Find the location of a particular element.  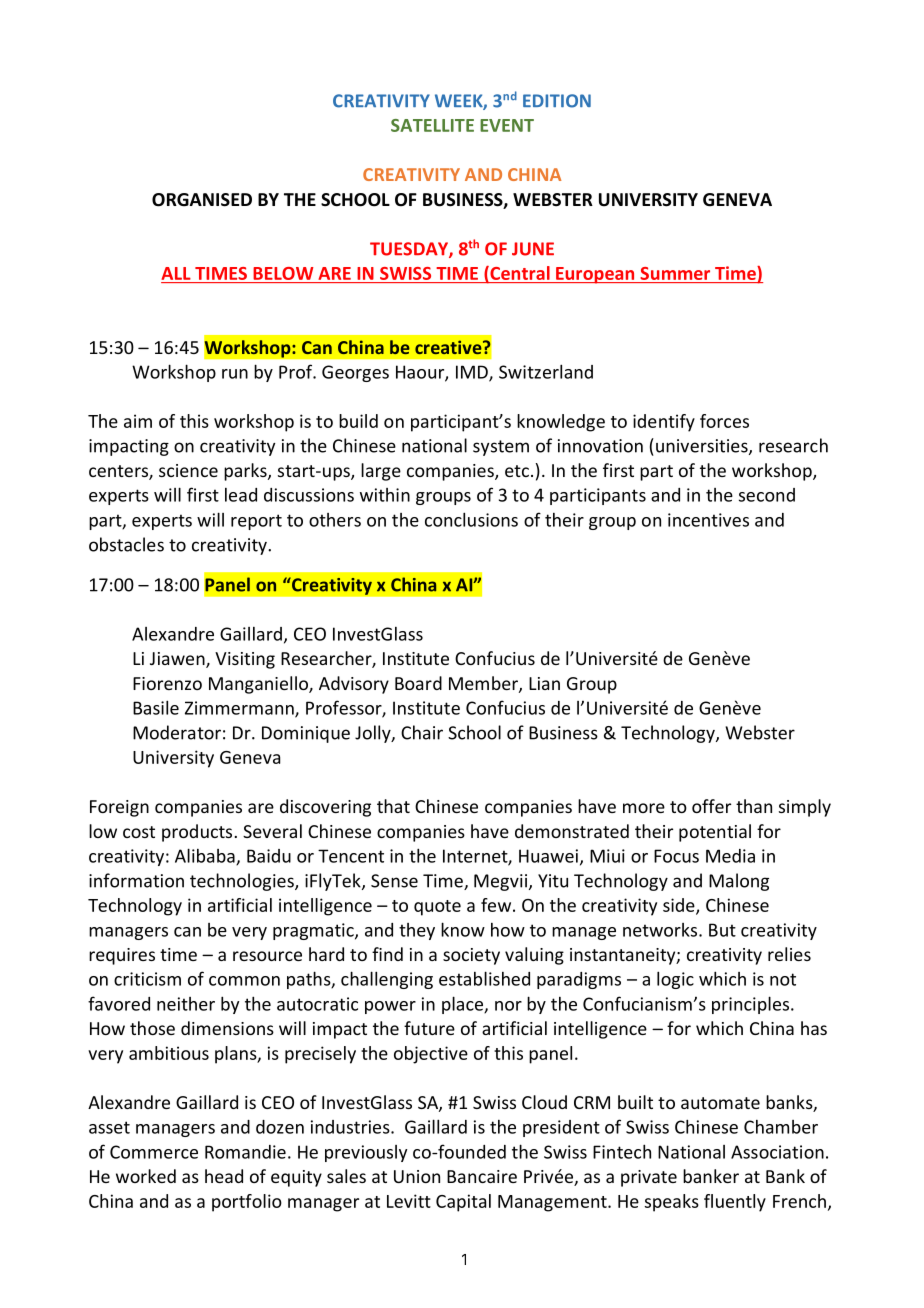

that is located at coordinates (393, 806).
